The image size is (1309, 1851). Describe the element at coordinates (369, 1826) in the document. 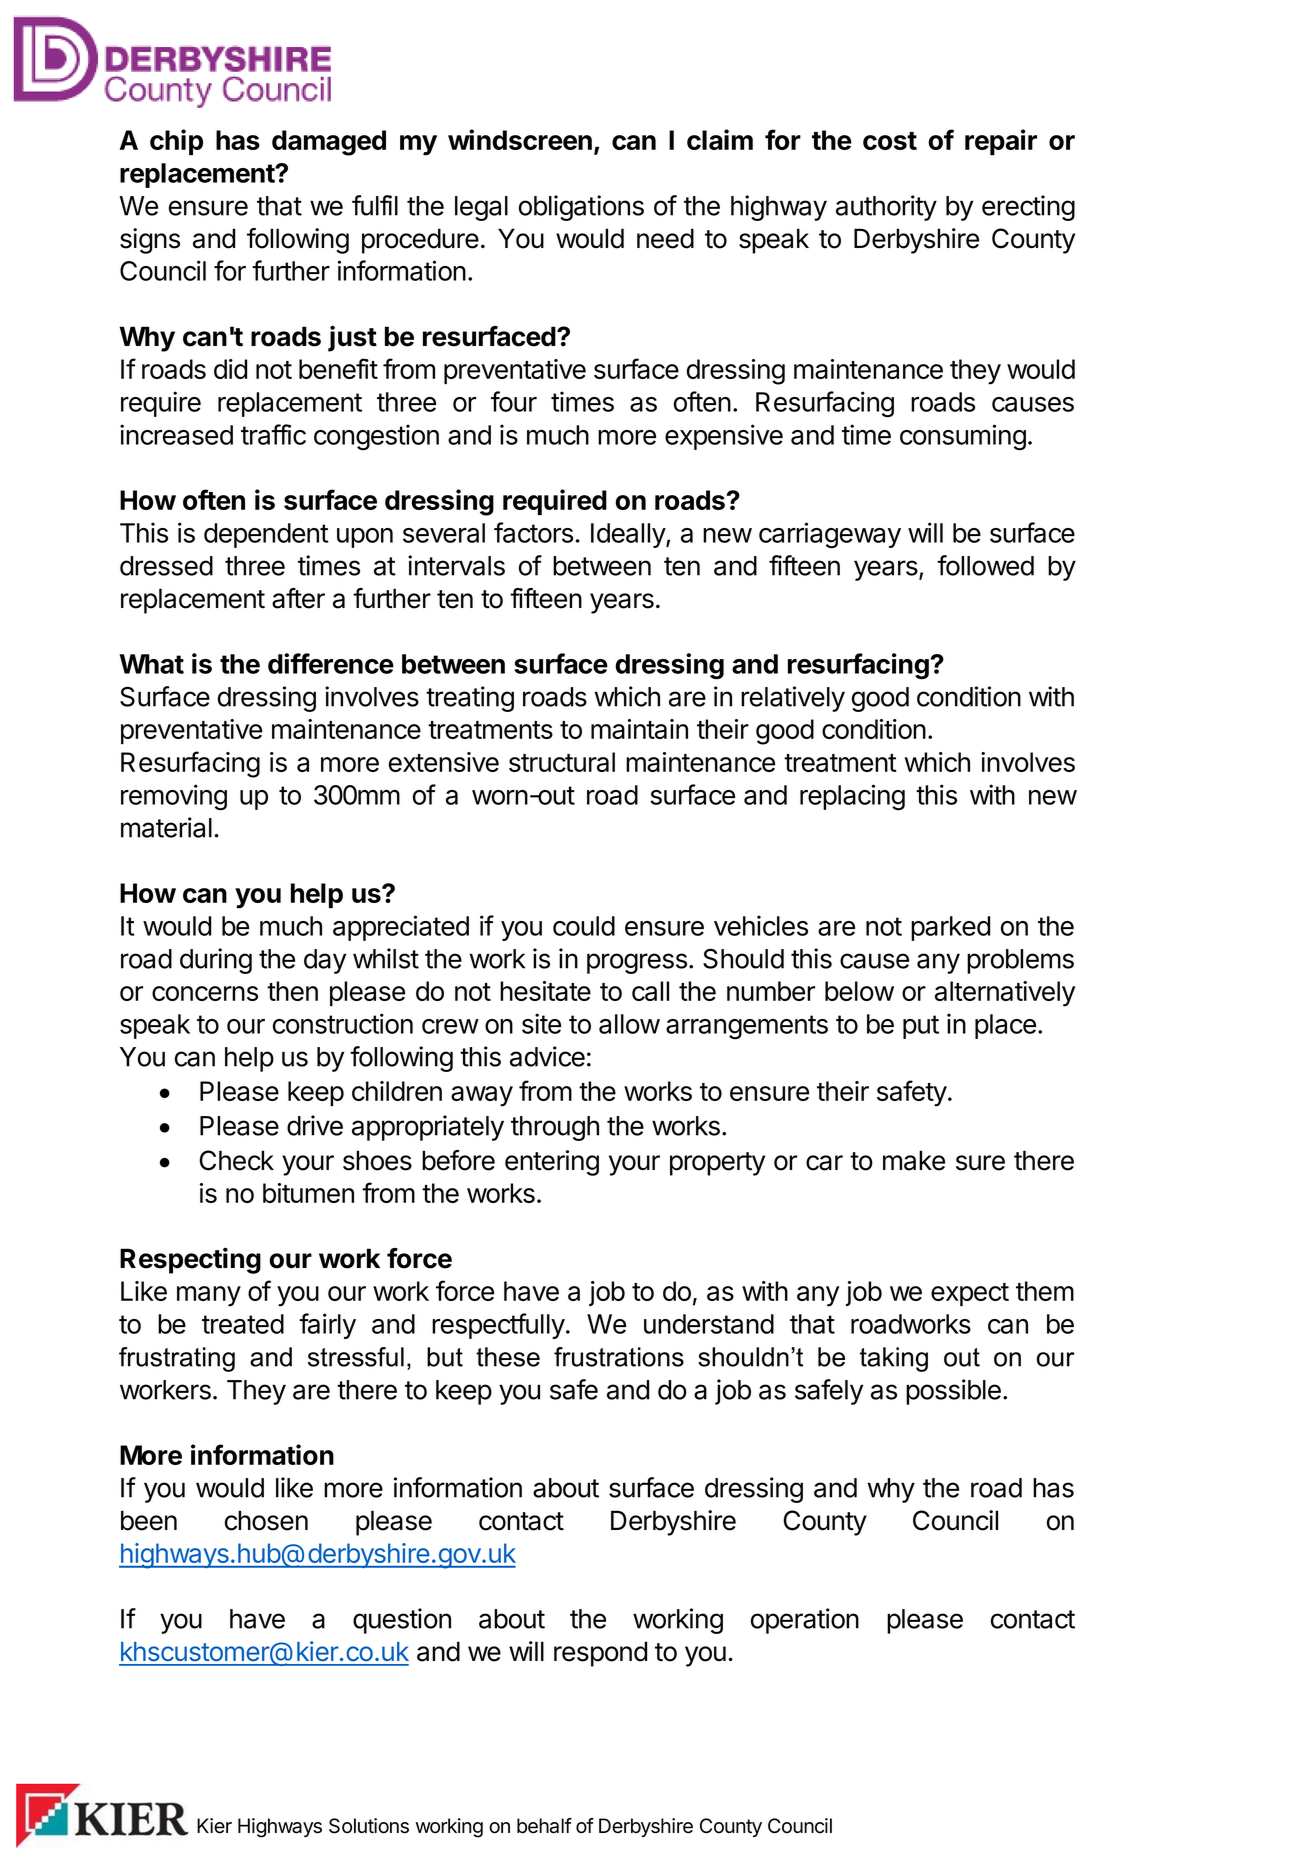

I see `Solutions` at that location.
